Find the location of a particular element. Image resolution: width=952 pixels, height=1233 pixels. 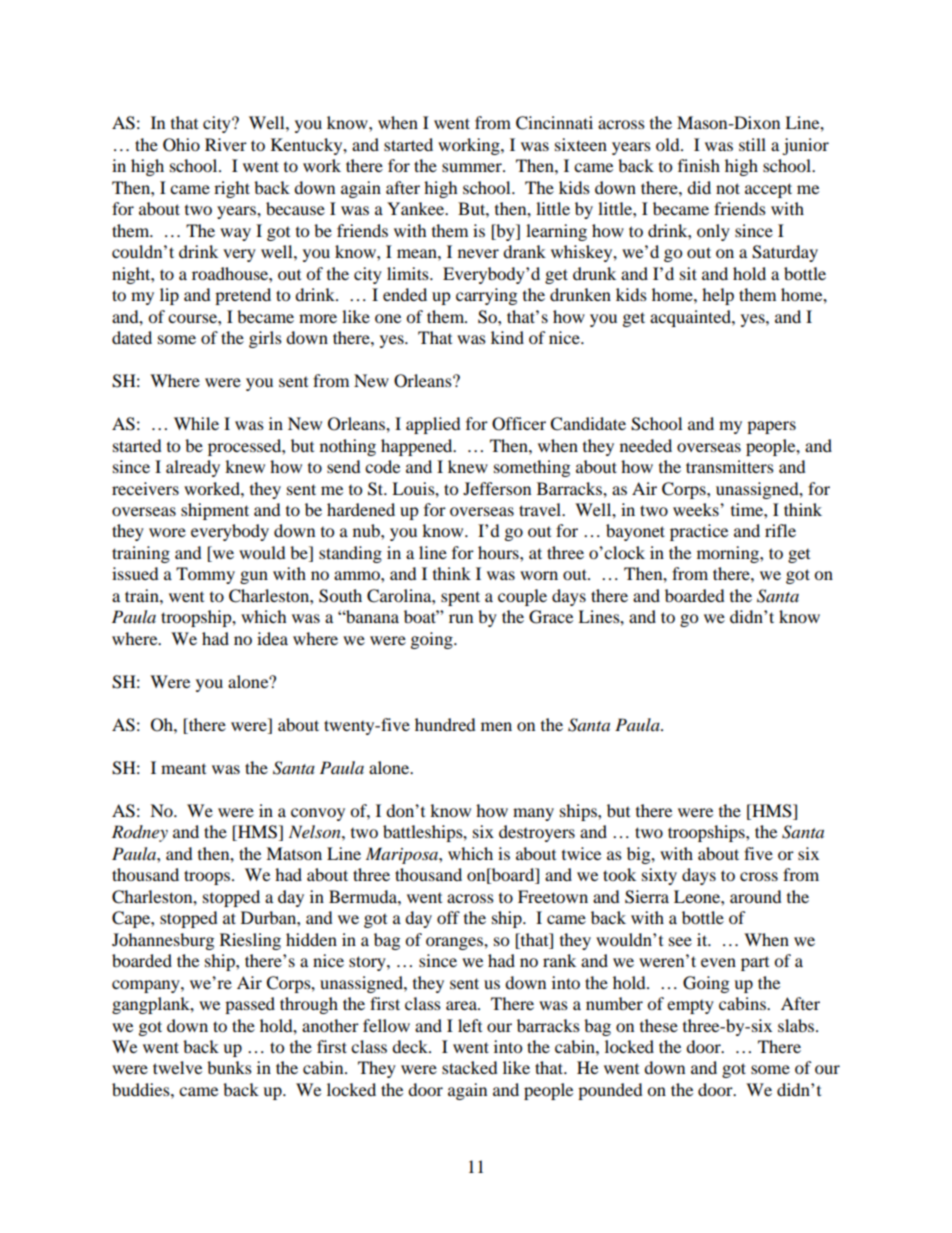

summer is located at coordinates (473, 167).
